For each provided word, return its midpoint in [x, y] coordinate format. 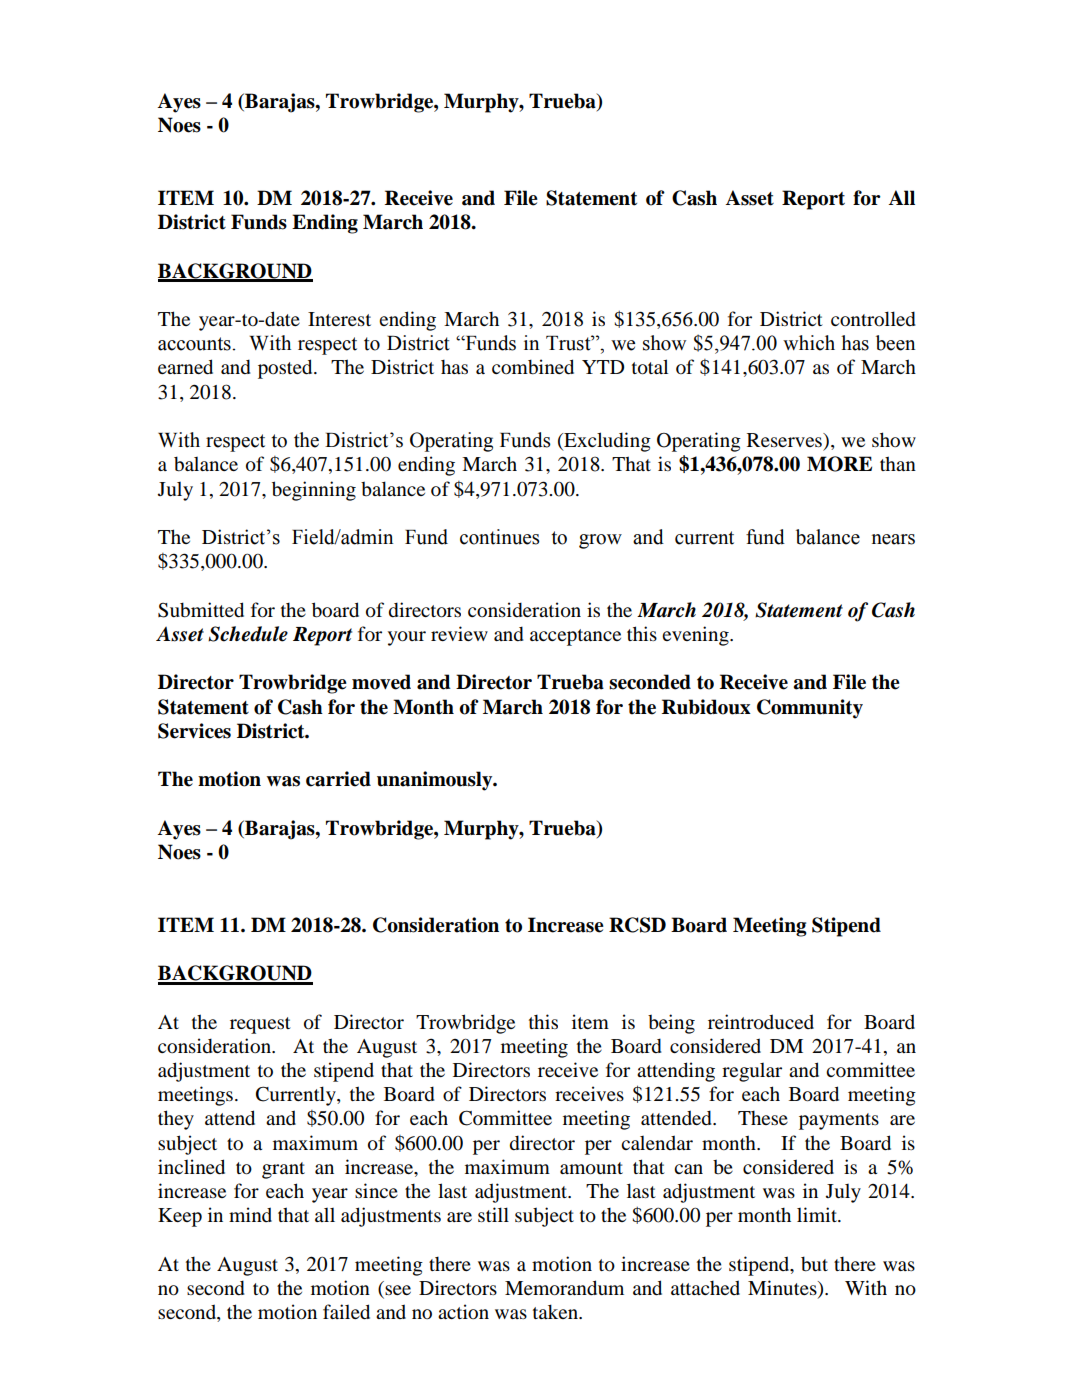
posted [286, 369]
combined [533, 367]
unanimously [436, 781]
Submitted [201, 610]
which [809, 343]
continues [500, 537]
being [671, 1024]
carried [338, 779]
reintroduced [761, 1022]
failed [346, 1312]
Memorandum [564, 1288]
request [260, 1025]
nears [893, 539]
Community [810, 709]
